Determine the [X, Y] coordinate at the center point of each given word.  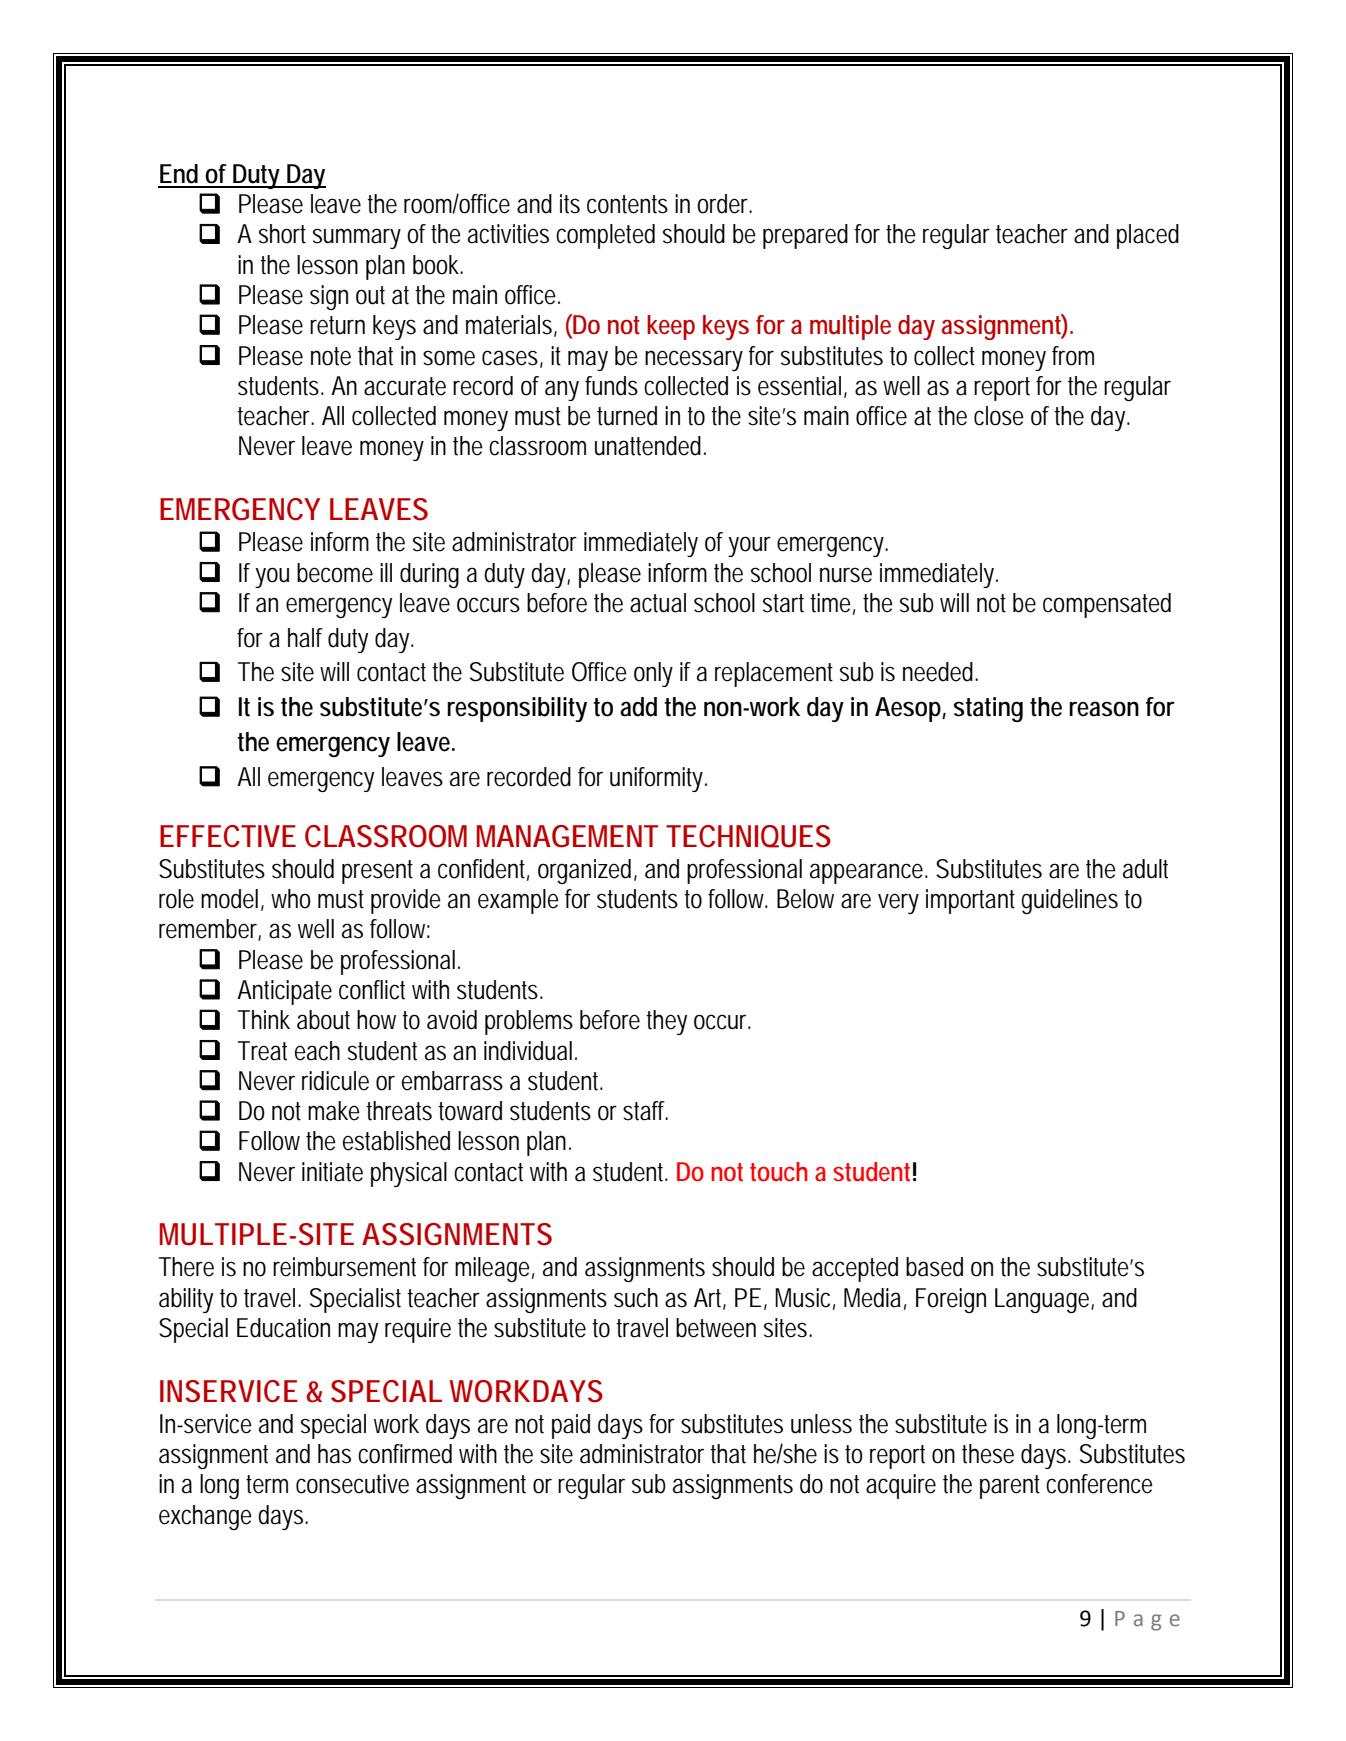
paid [571, 1426]
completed [605, 236]
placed [1148, 236]
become [335, 573]
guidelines [1070, 901]
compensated [1107, 605]
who [291, 899]
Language [1043, 1300]
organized [586, 871]
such [636, 1298]
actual [658, 603]
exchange [205, 1517]
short [282, 234]
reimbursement [344, 1267]
